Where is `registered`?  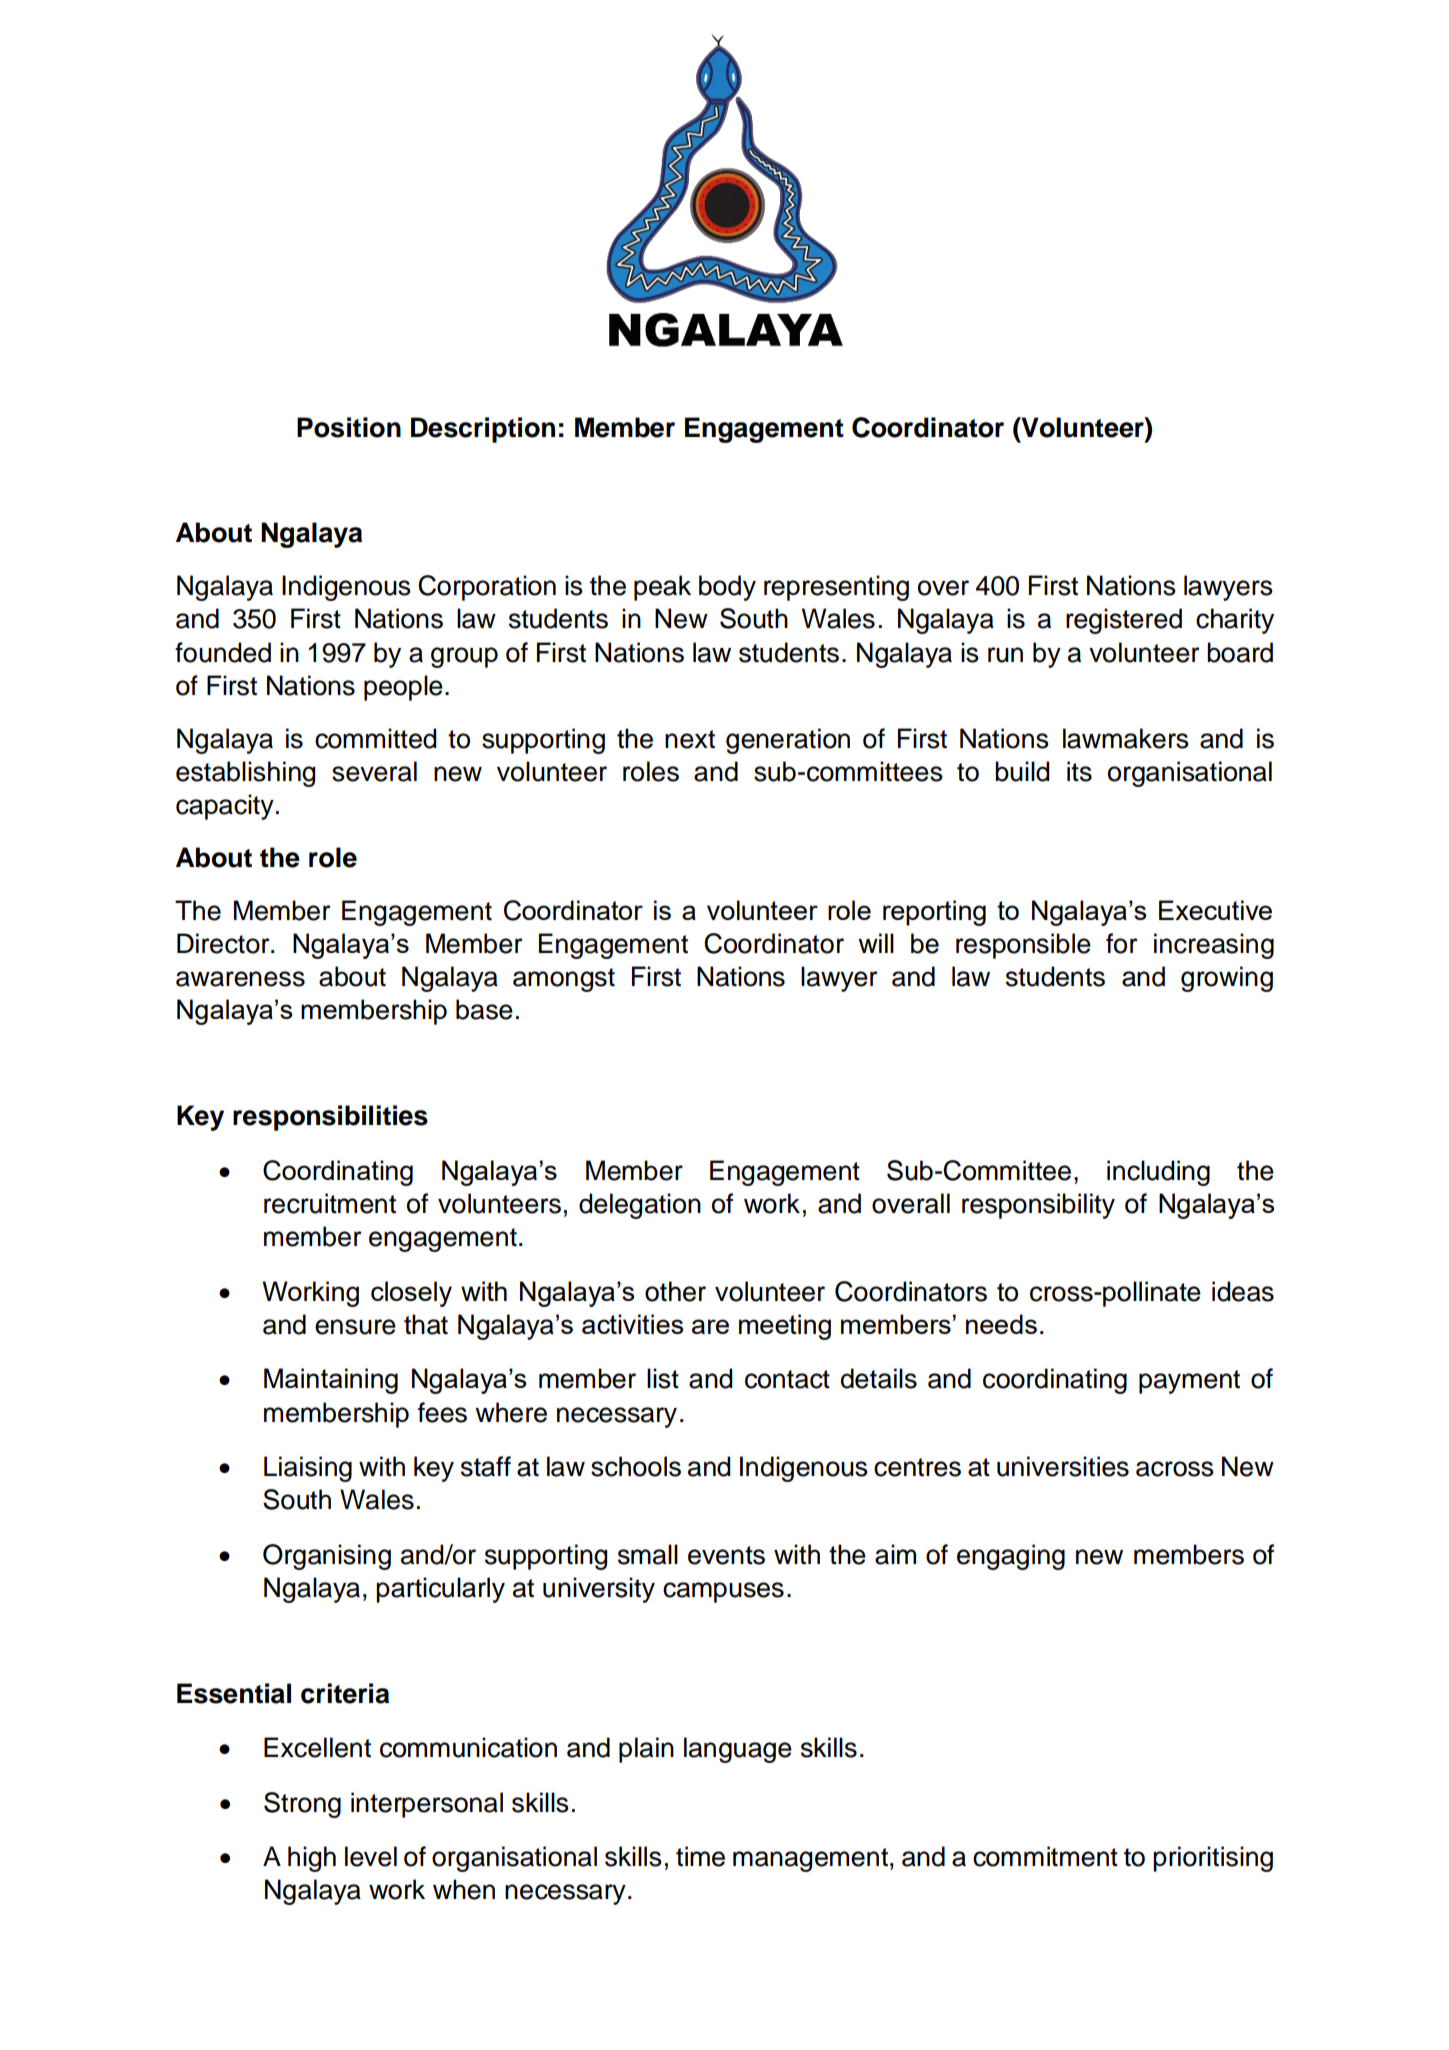 registered is located at coordinates (1124, 621).
